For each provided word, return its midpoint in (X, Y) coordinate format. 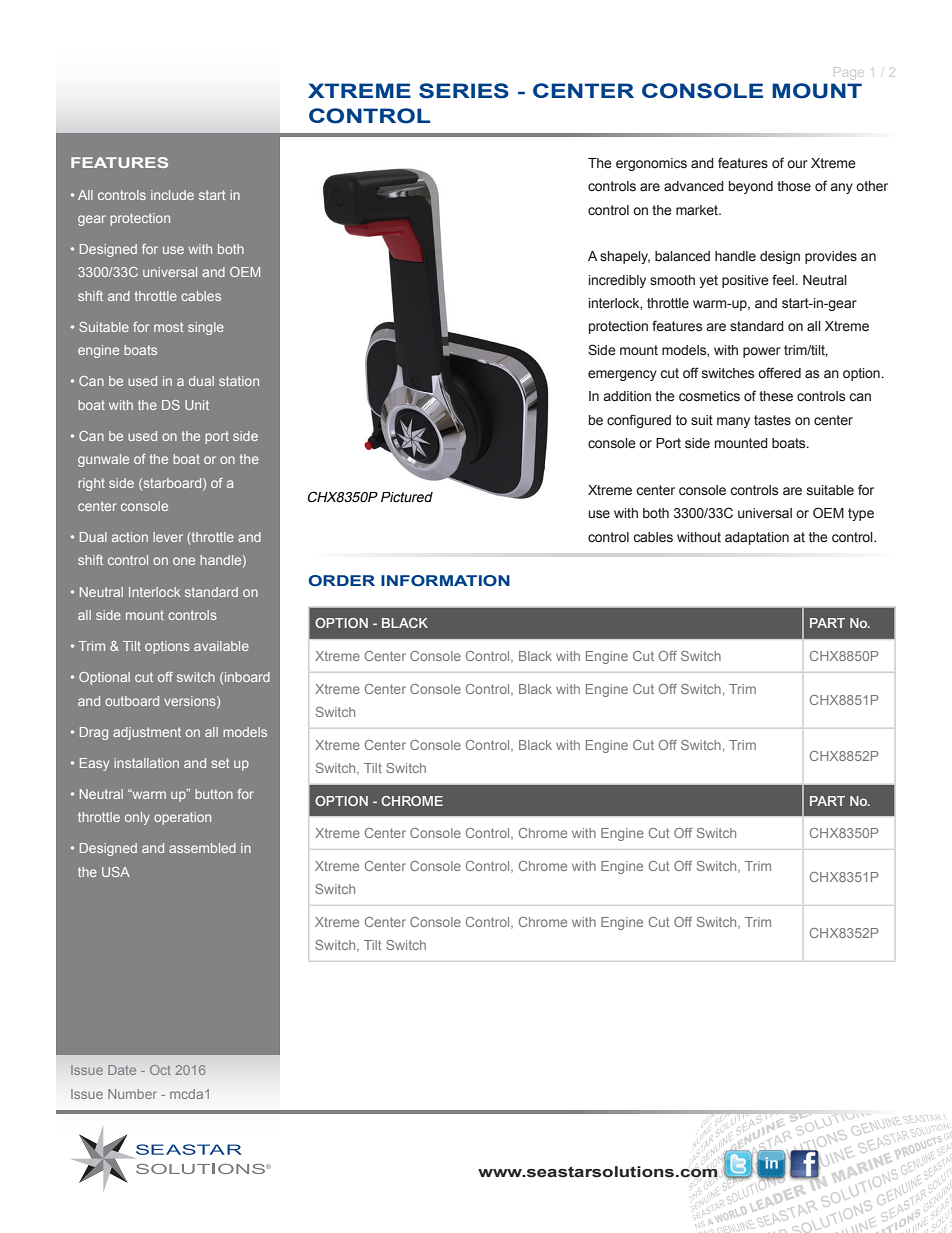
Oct (160, 1070)
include (172, 195)
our (797, 164)
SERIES (464, 91)
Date (122, 1070)
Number (132, 1094)
